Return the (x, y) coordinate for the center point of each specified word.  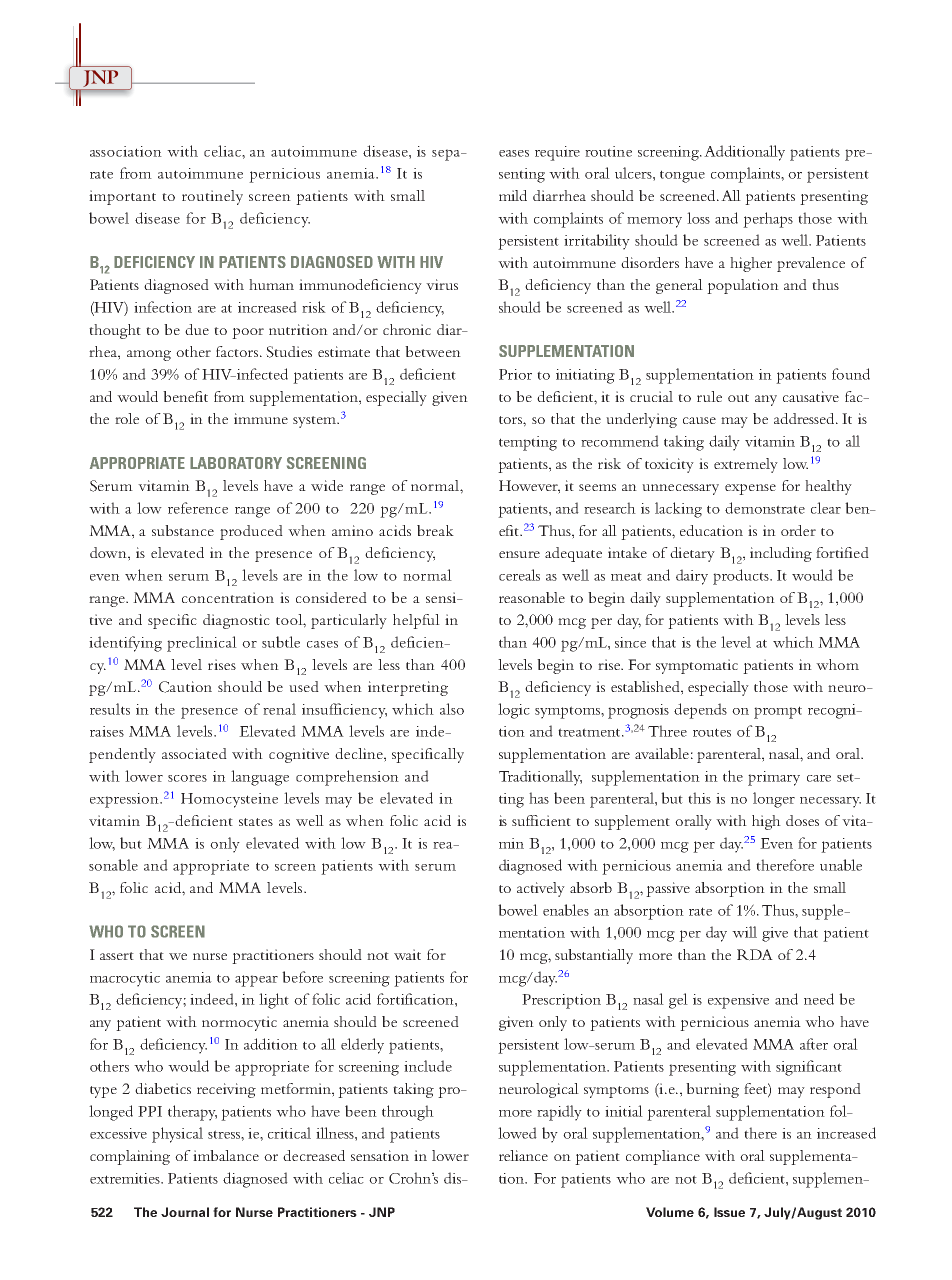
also (452, 709)
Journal (185, 1212)
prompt (778, 712)
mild (513, 195)
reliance (523, 1155)
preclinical (202, 644)
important (122, 197)
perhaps (768, 220)
